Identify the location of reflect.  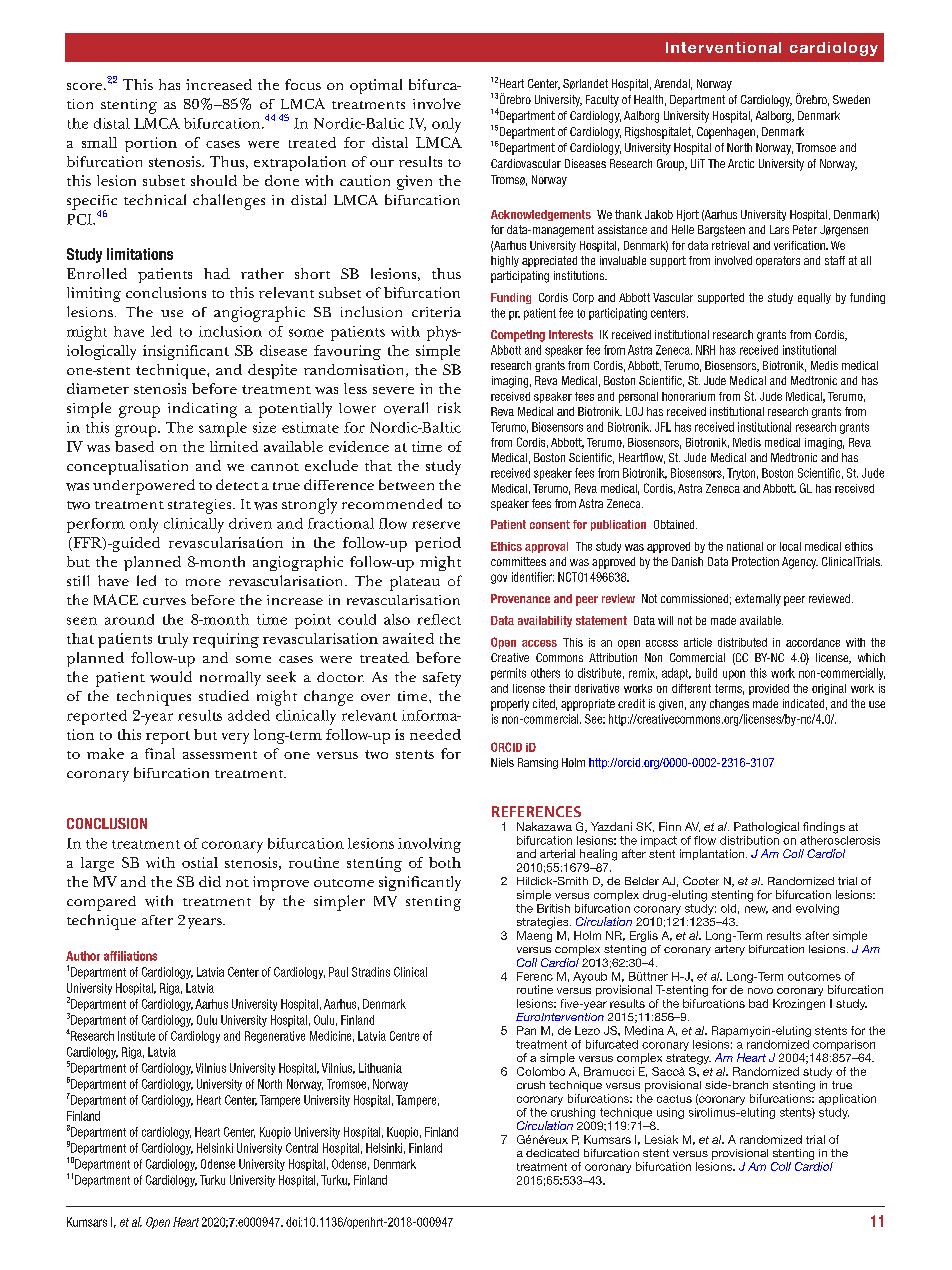
(439, 619).
